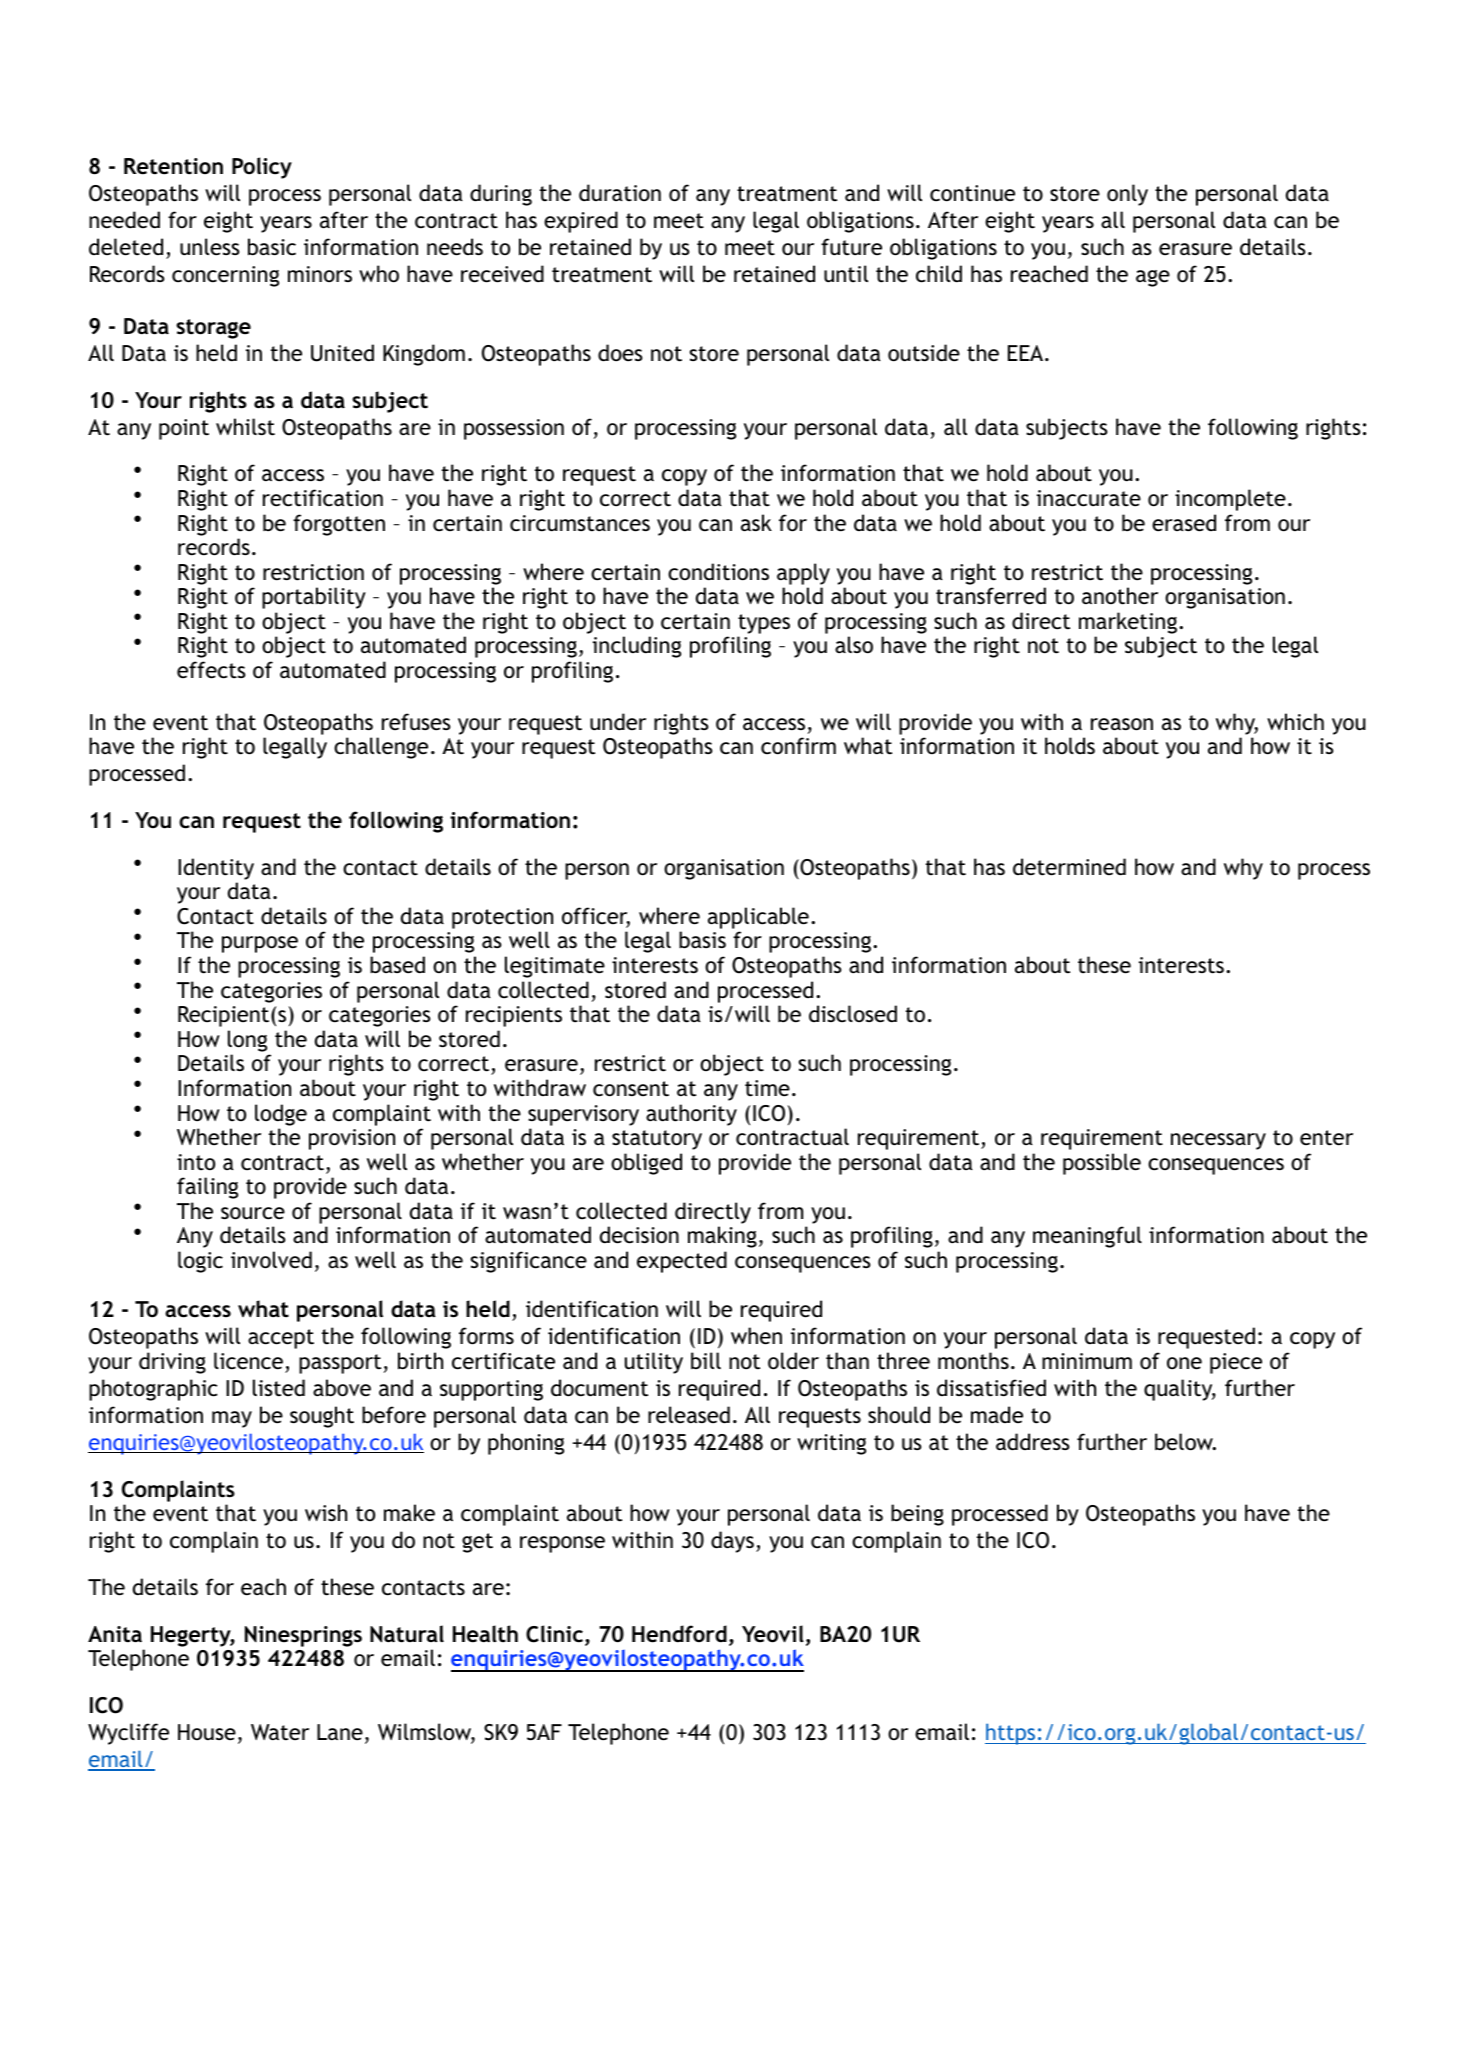 Image resolution: width=1462 pixels, height=2070 pixels. I want to click on basis, so click(702, 940).
